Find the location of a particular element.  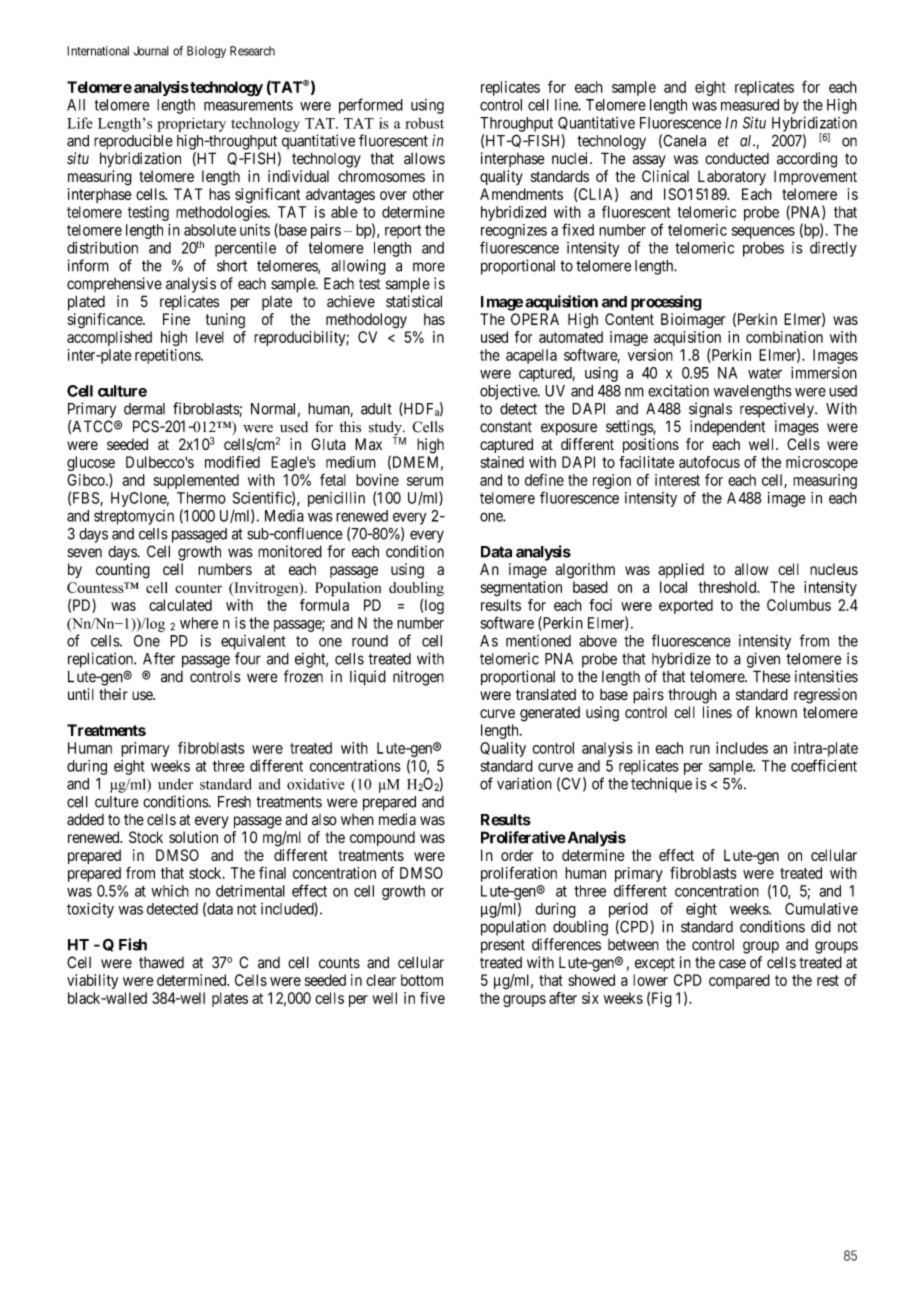

thawed is located at coordinates (161, 963).
